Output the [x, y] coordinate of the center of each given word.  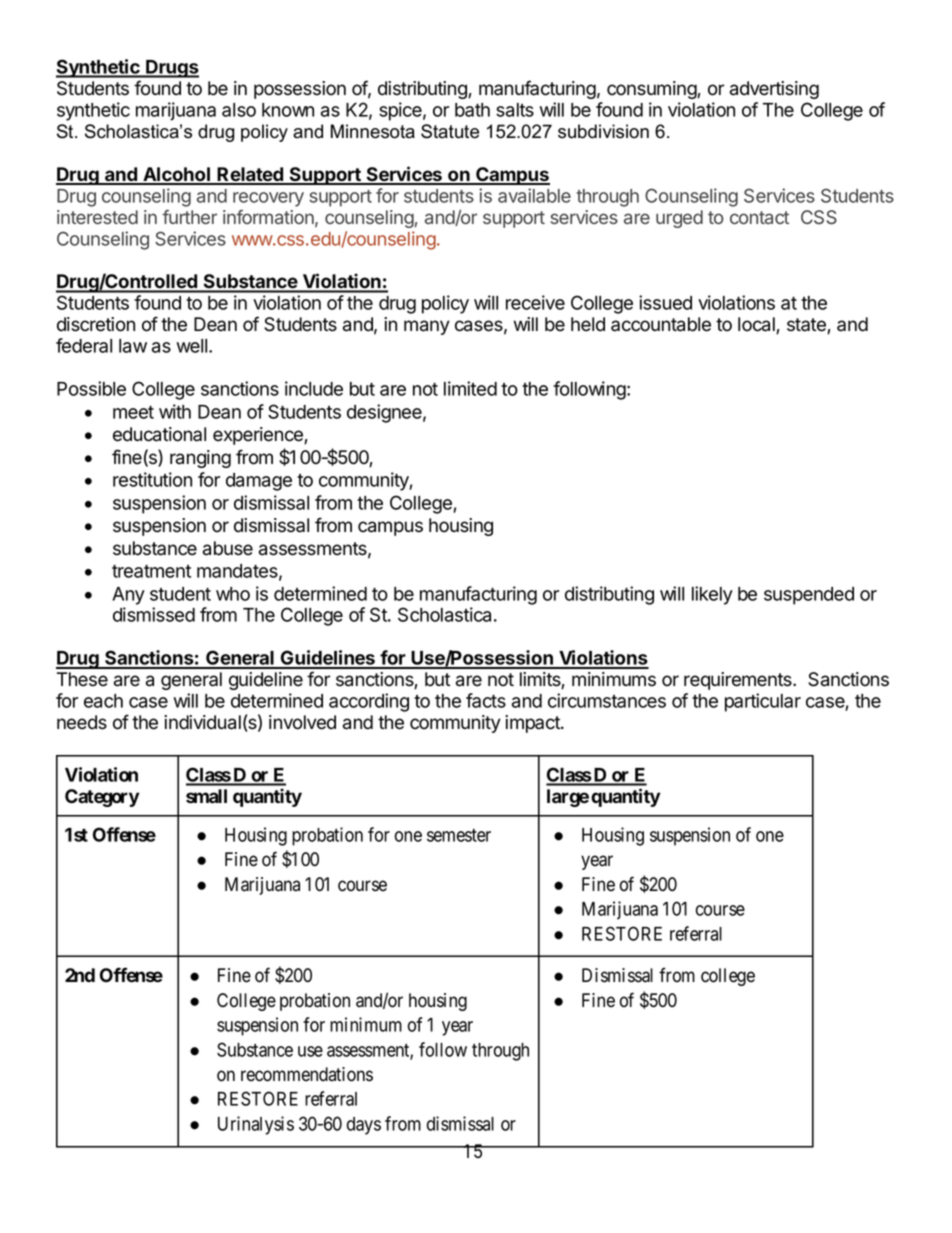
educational [159, 434]
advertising [774, 90]
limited [470, 388]
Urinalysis [256, 1125]
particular [763, 702]
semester [459, 835]
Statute [450, 131]
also [239, 110]
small [206, 796]
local [757, 325]
